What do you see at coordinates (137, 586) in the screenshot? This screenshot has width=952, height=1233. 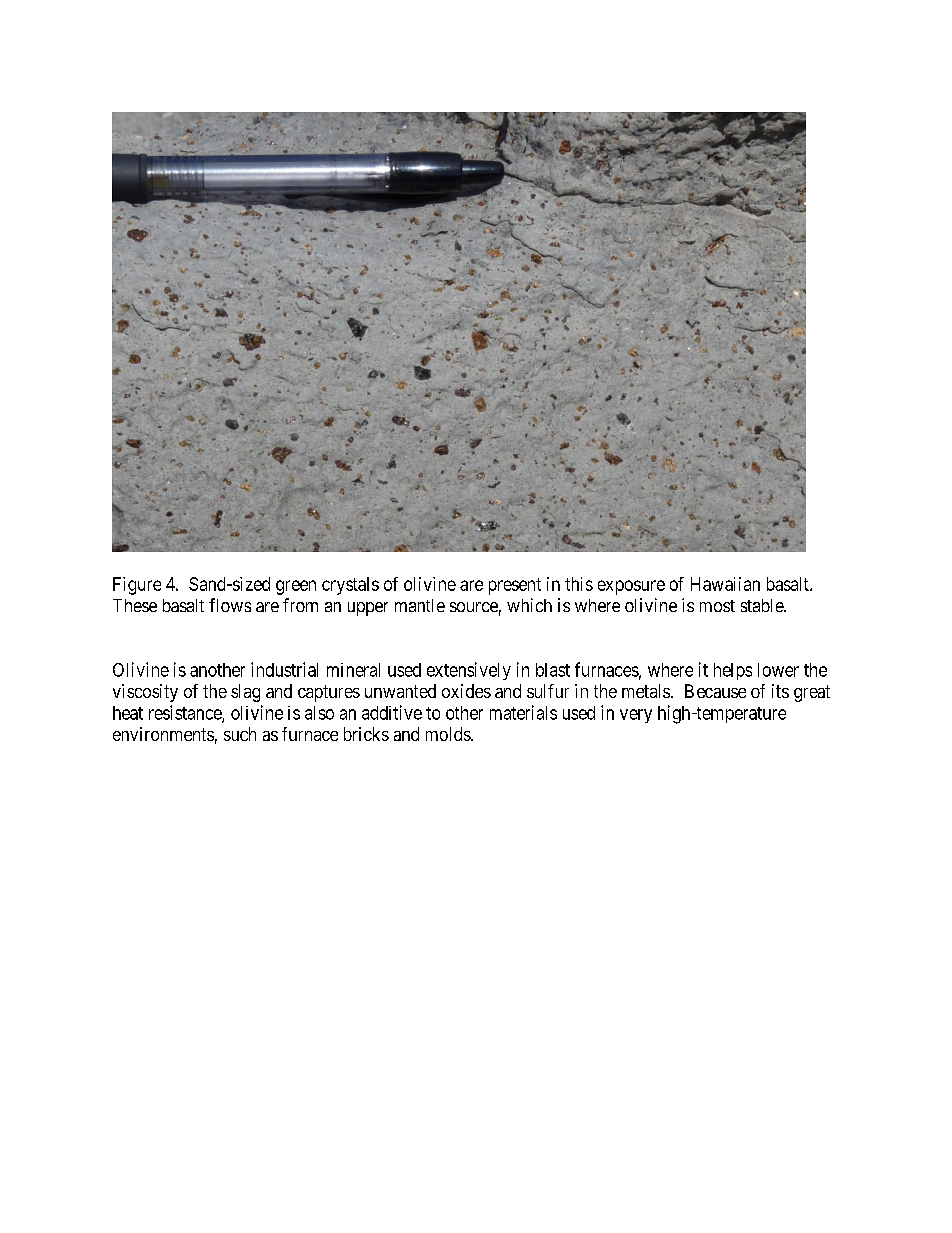 I see `Figure` at bounding box center [137, 586].
